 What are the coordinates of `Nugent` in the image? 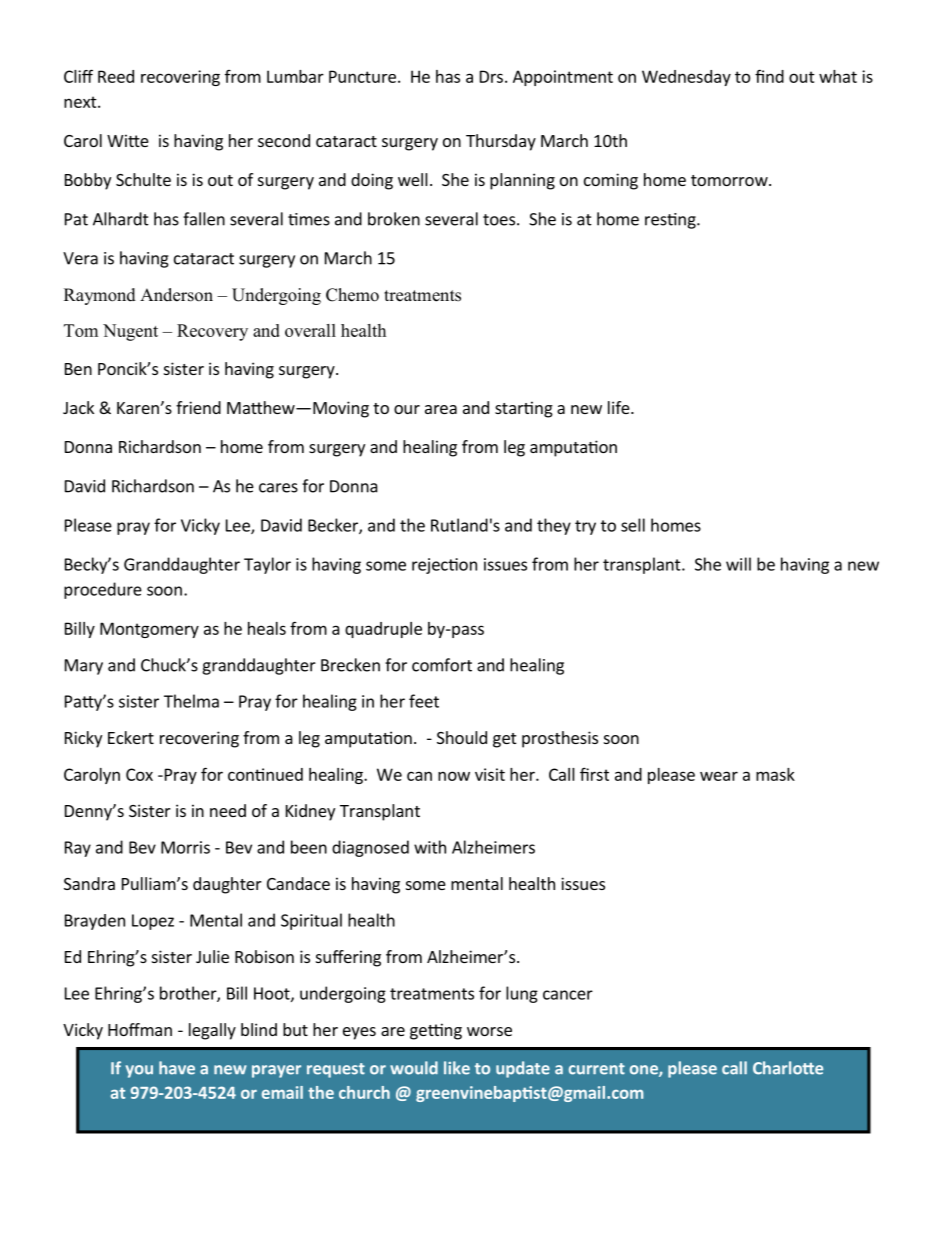 It's located at (130, 332).
